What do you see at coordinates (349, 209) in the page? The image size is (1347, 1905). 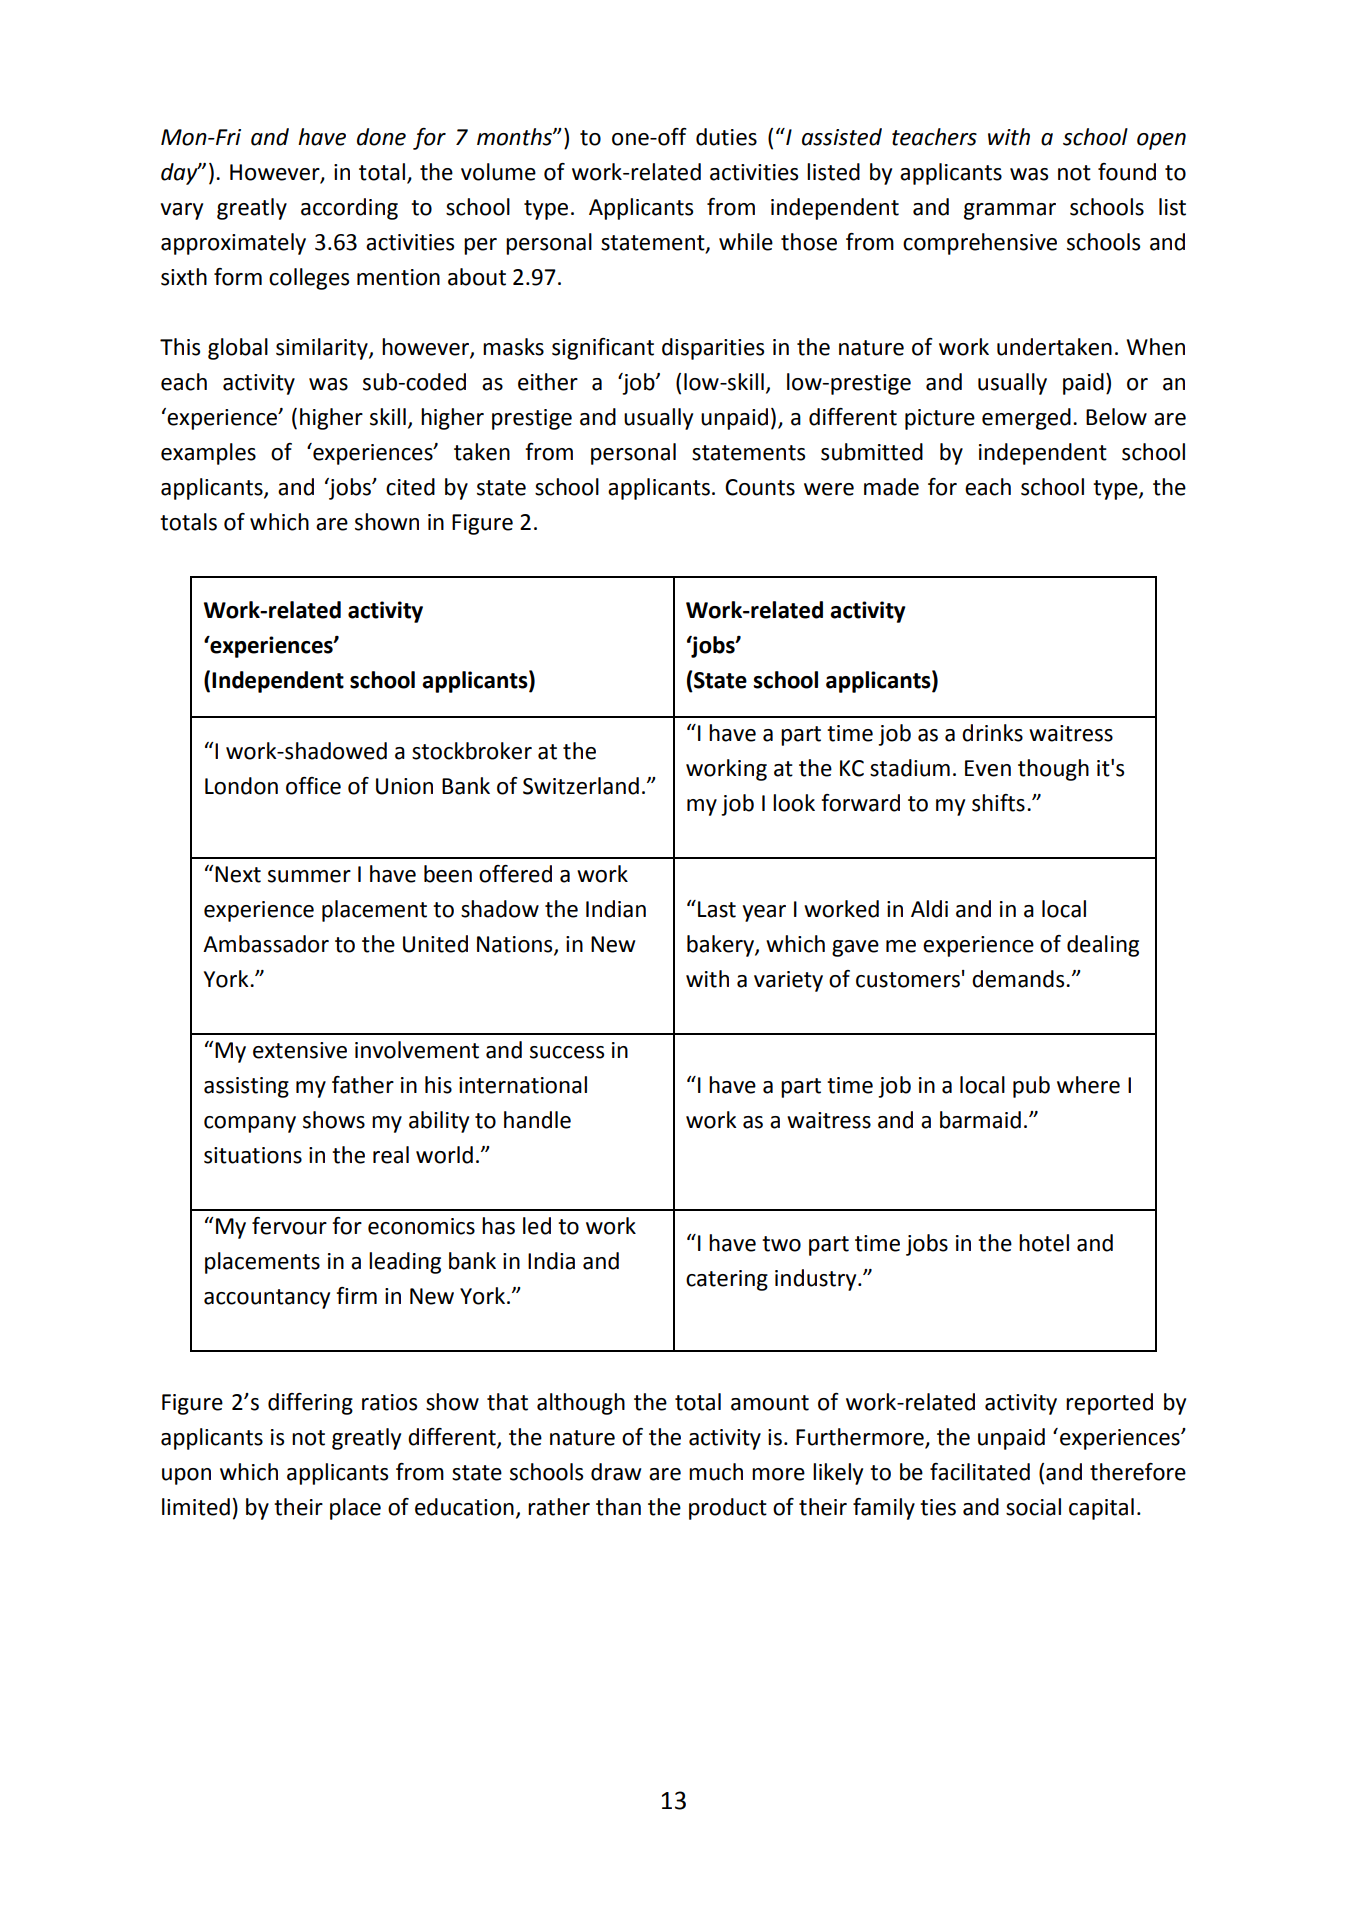 I see `according` at bounding box center [349, 209].
